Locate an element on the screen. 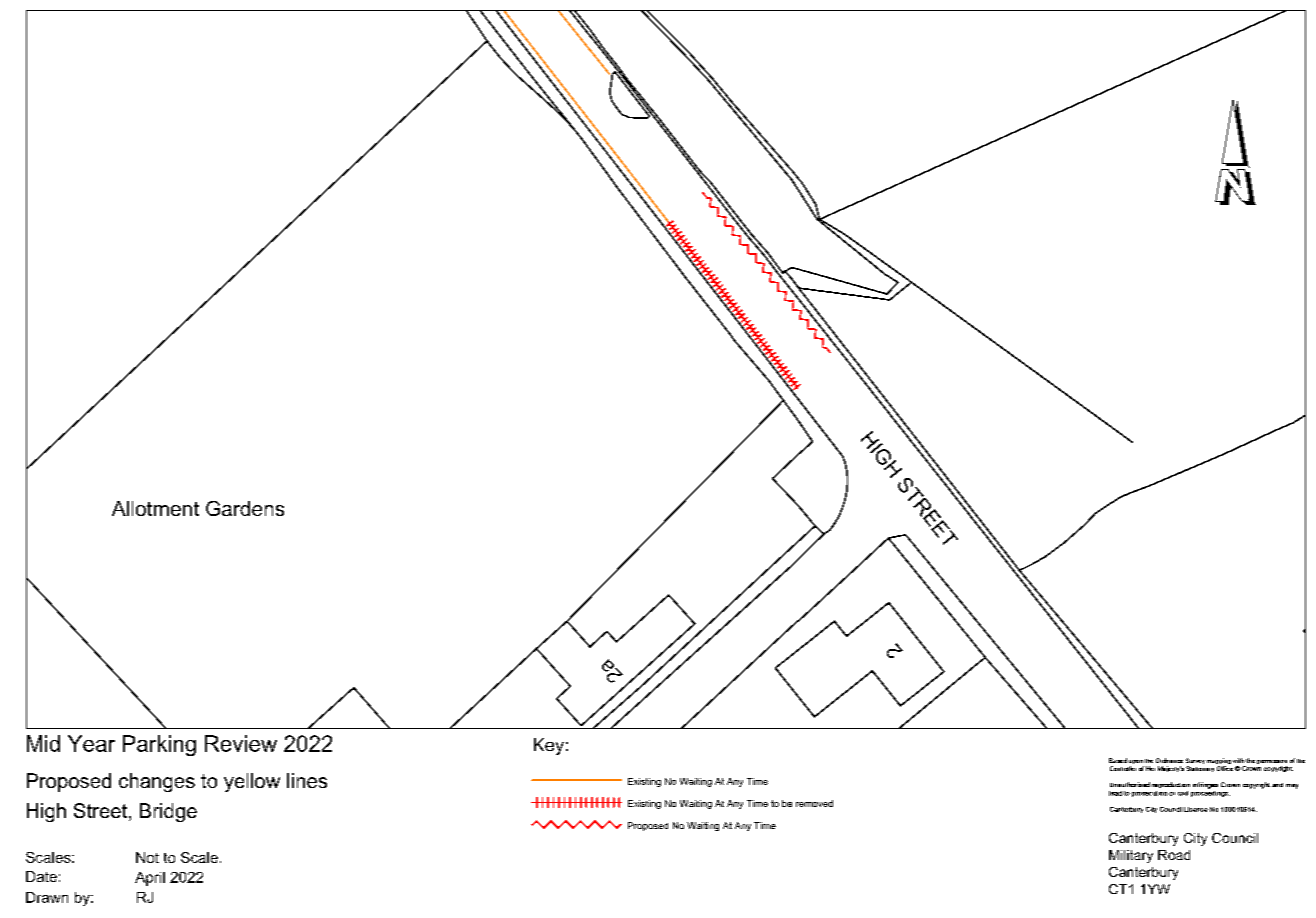 Image resolution: width=1316 pixels, height=918 pixels. Military is located at coordinates (1131, 856).
